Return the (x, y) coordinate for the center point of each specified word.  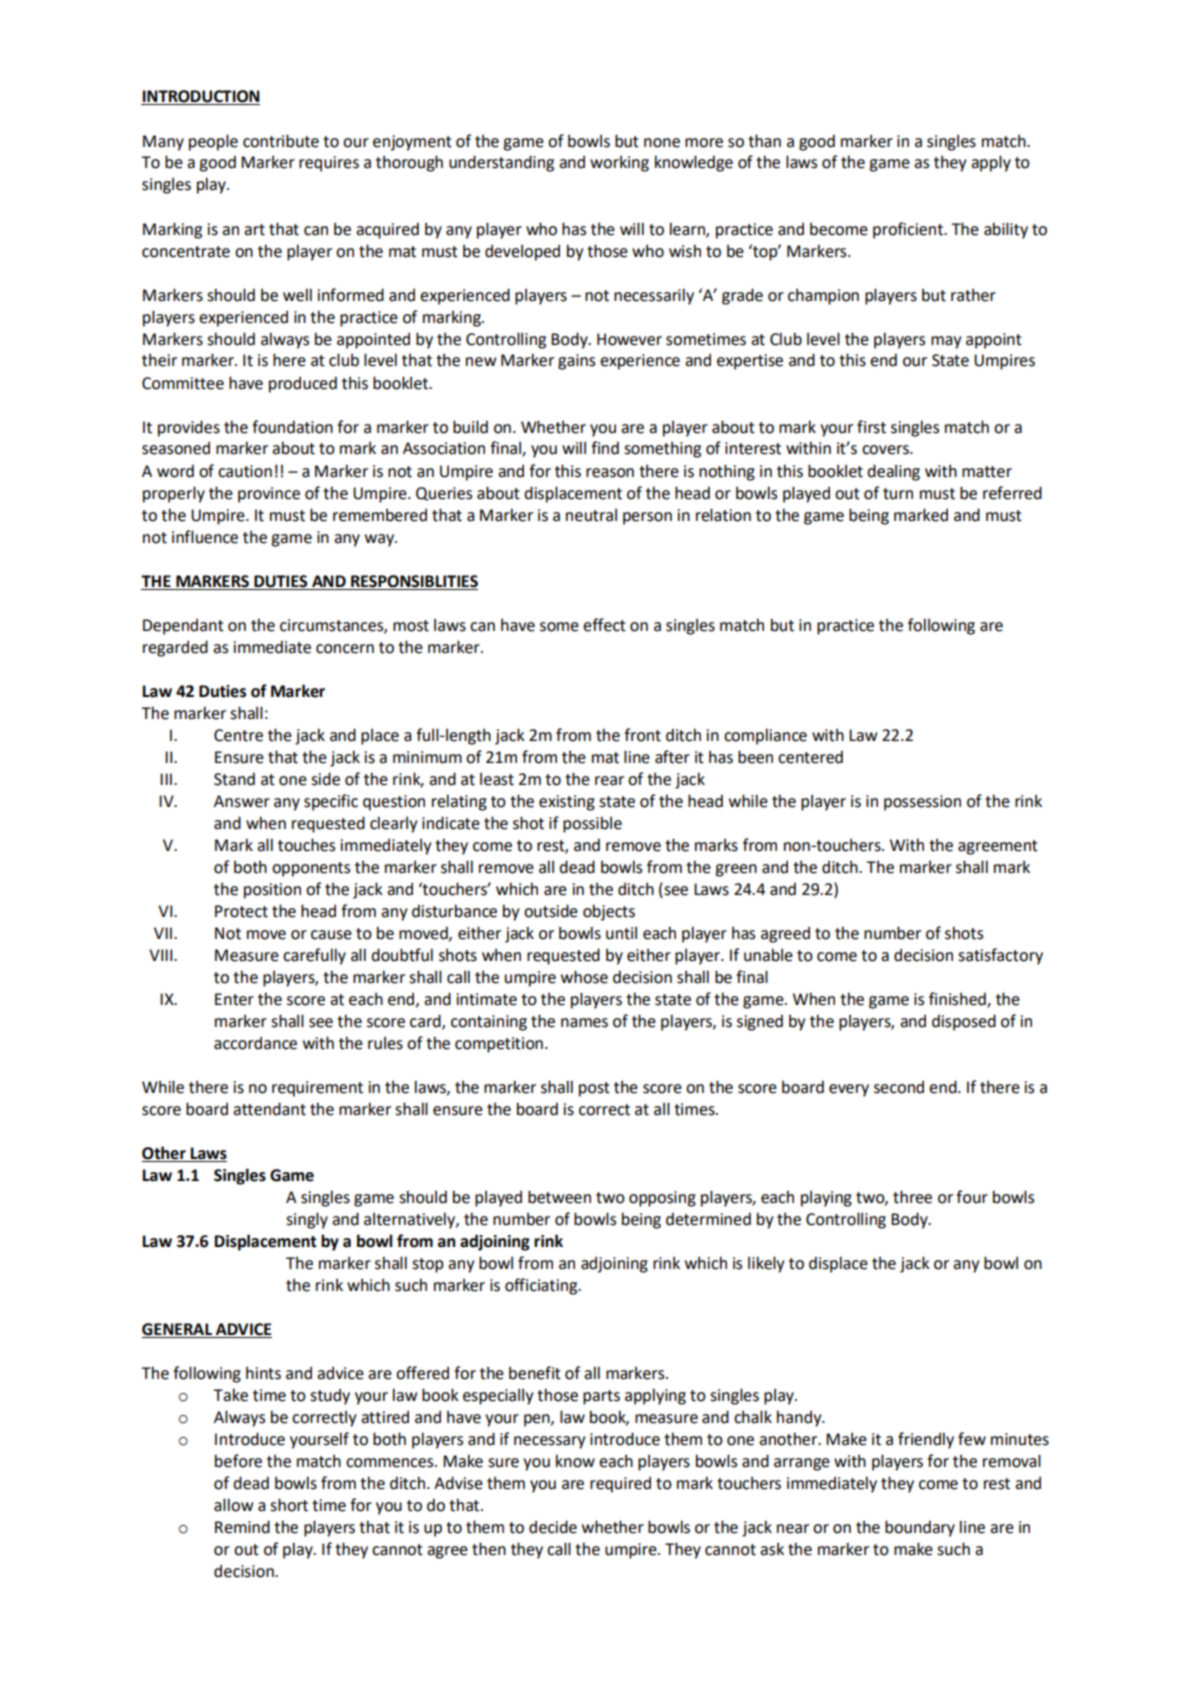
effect (604, 625)
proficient (909, 230)
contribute (281, 141)
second (899, 1087)
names (584, 1023)
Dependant (183, 626)
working (619, 163)
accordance (255, 1043)
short (289, 1505)
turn (898, 494)
